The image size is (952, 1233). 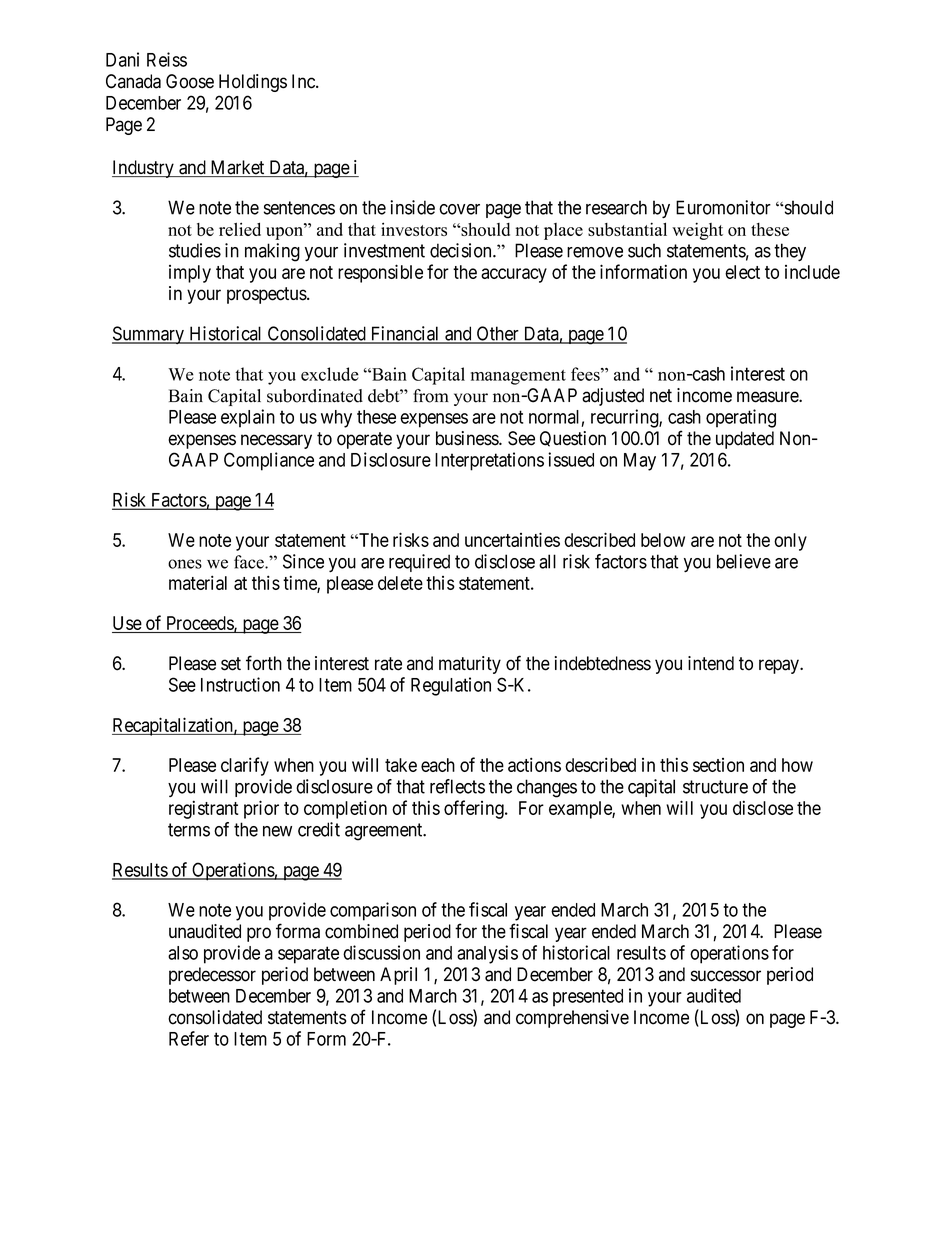 What do you see at coordinates (240, 684) in the screenshot?
I see `Instruction` at bounding box center [240, 684].
